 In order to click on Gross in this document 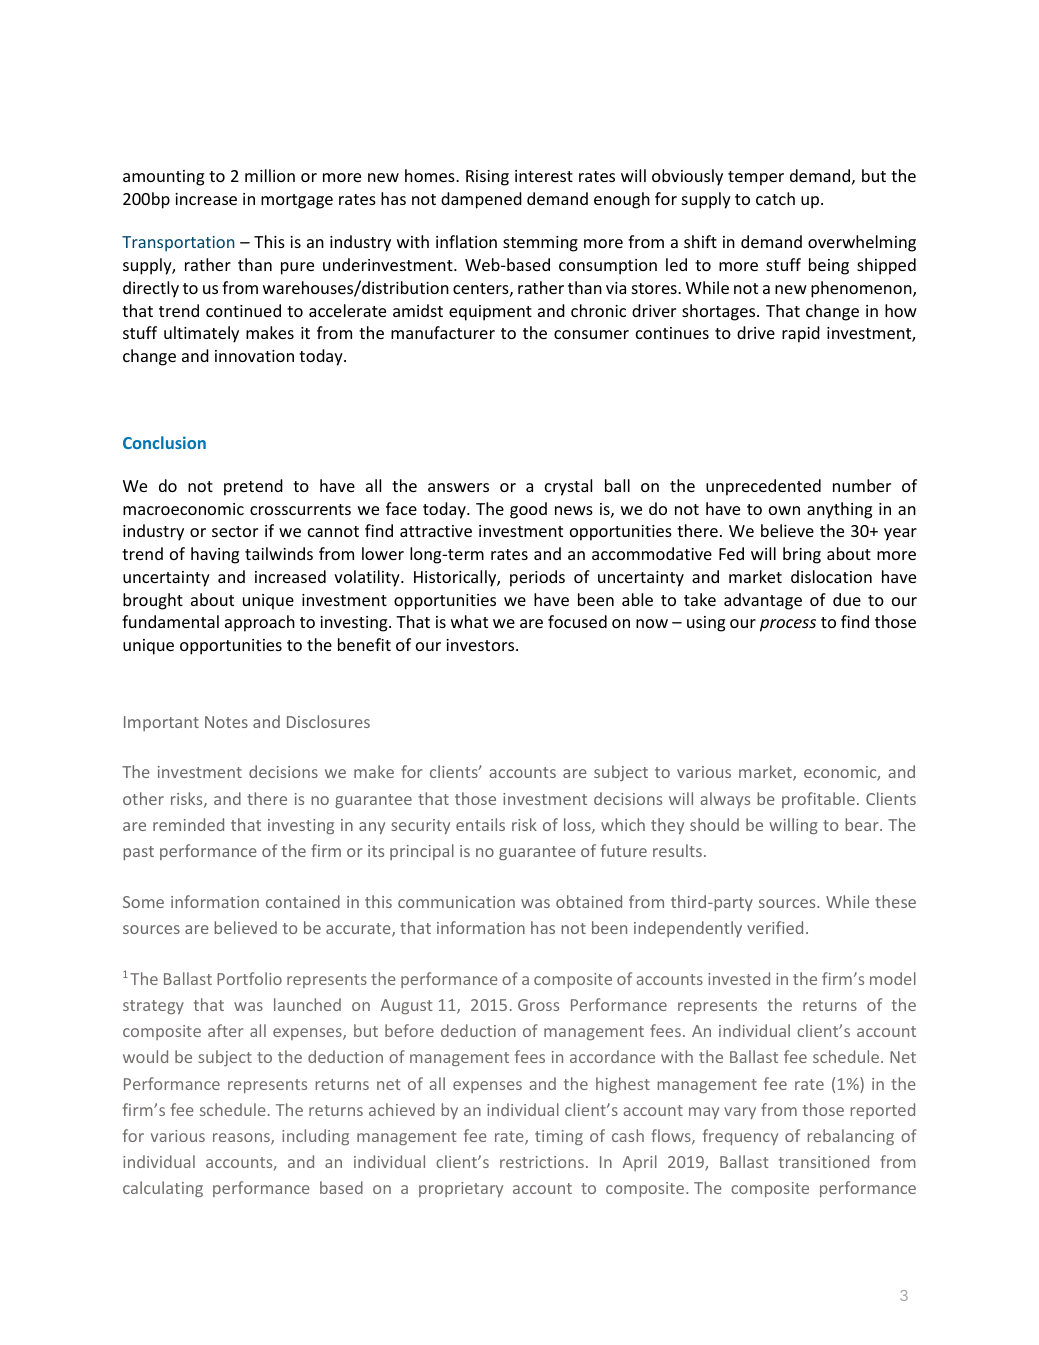, I will do `click(538, 1005)`.
